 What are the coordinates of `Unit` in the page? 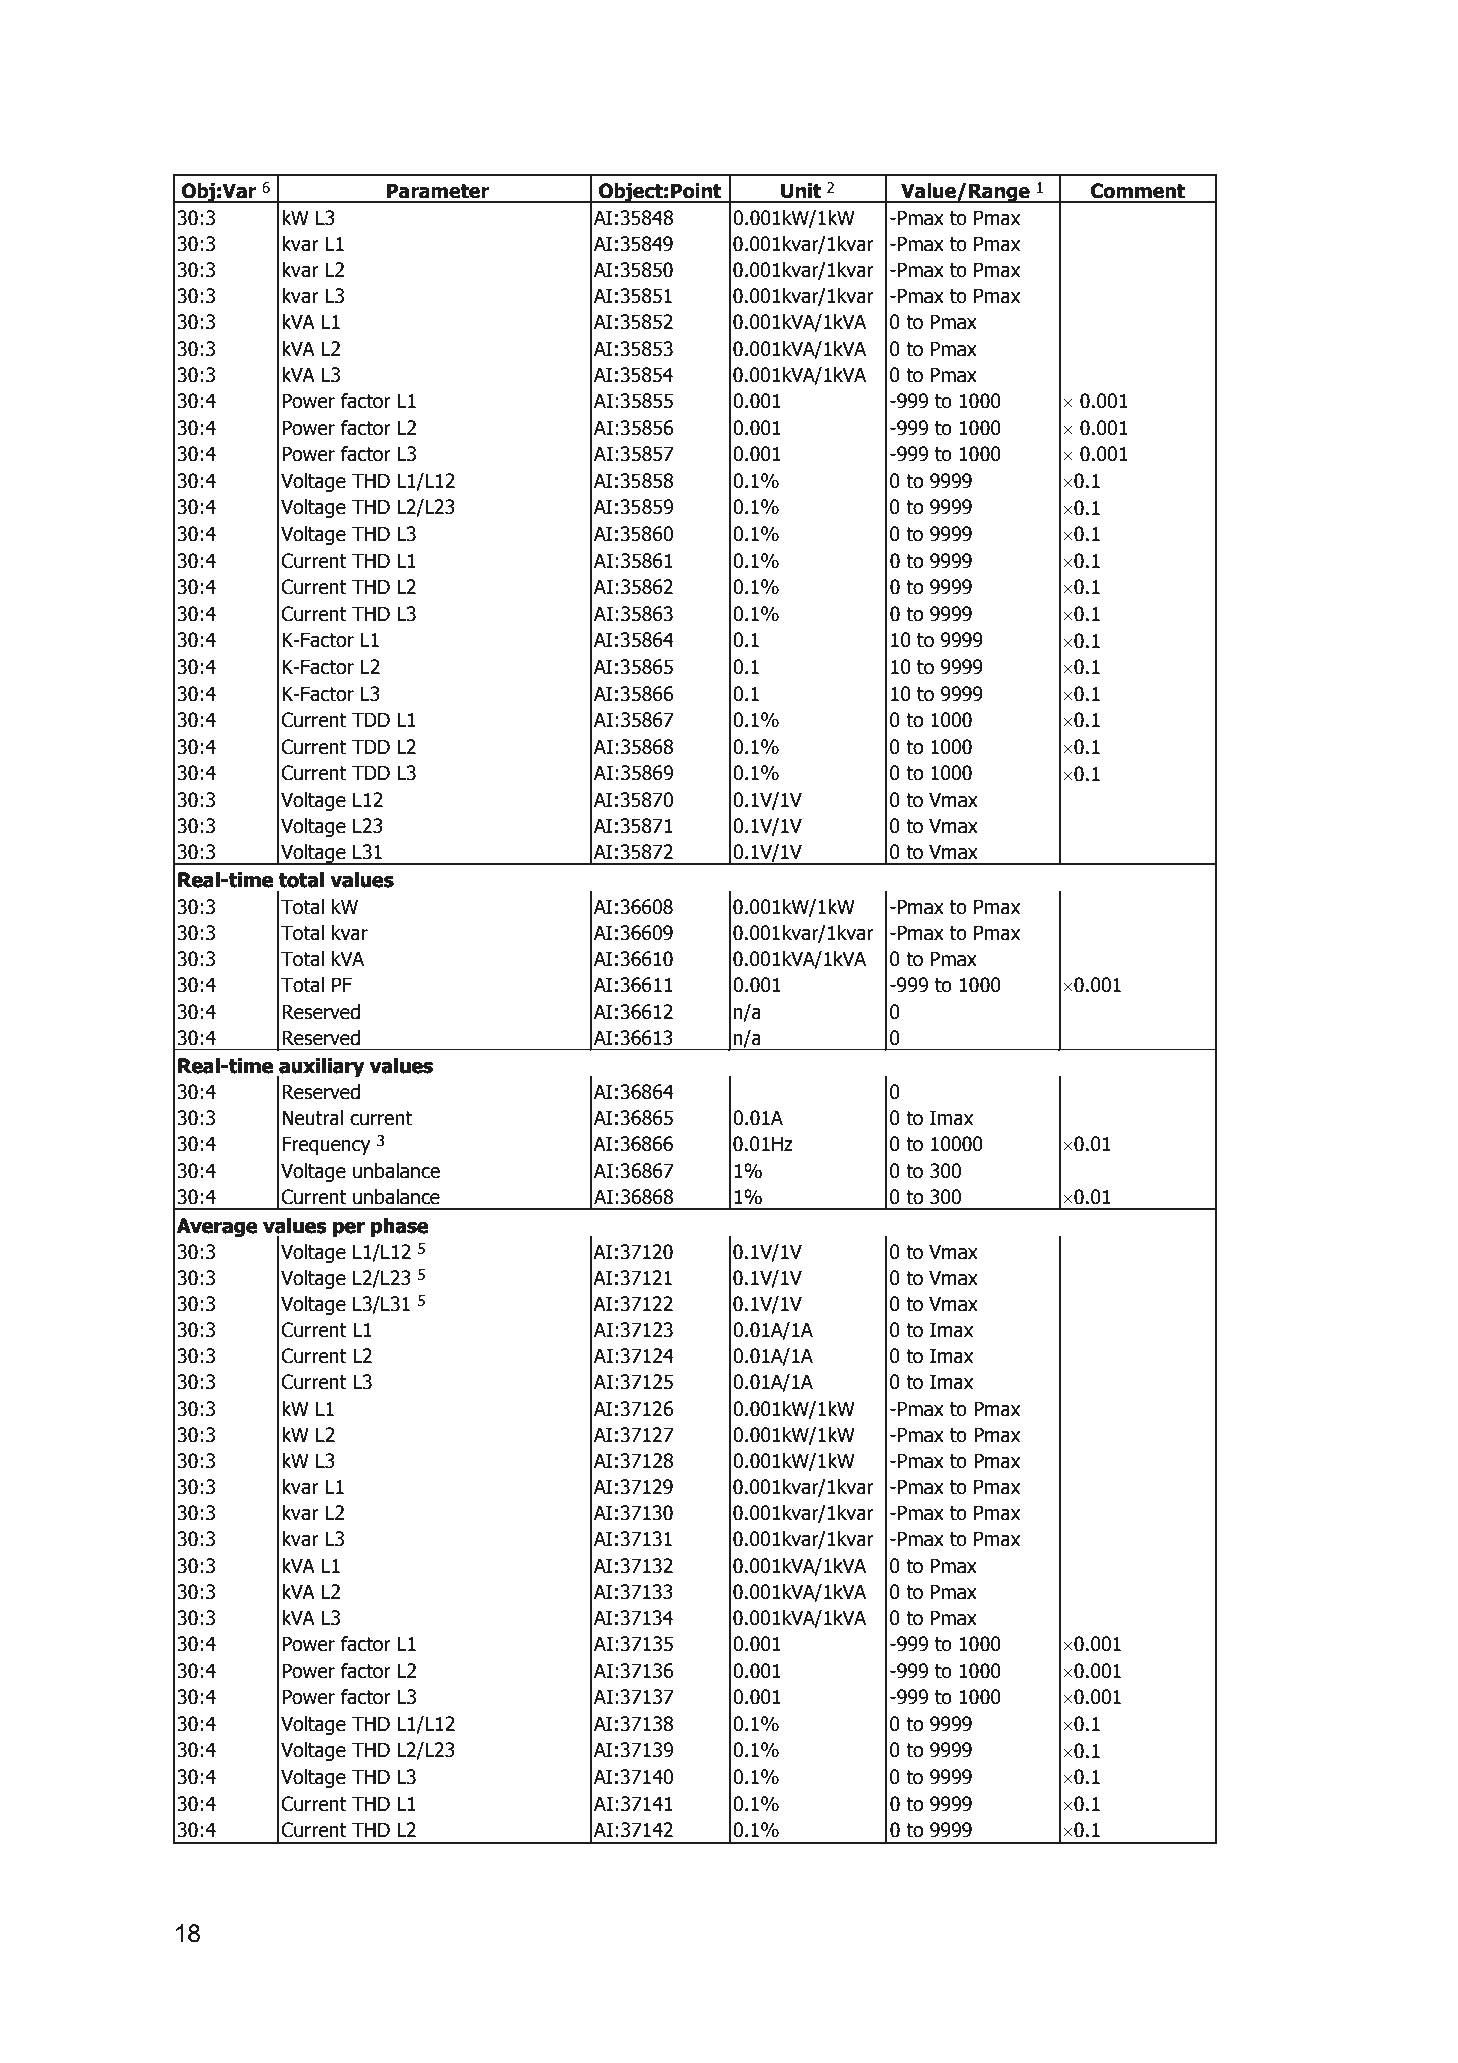 It's located at (801, 191).
